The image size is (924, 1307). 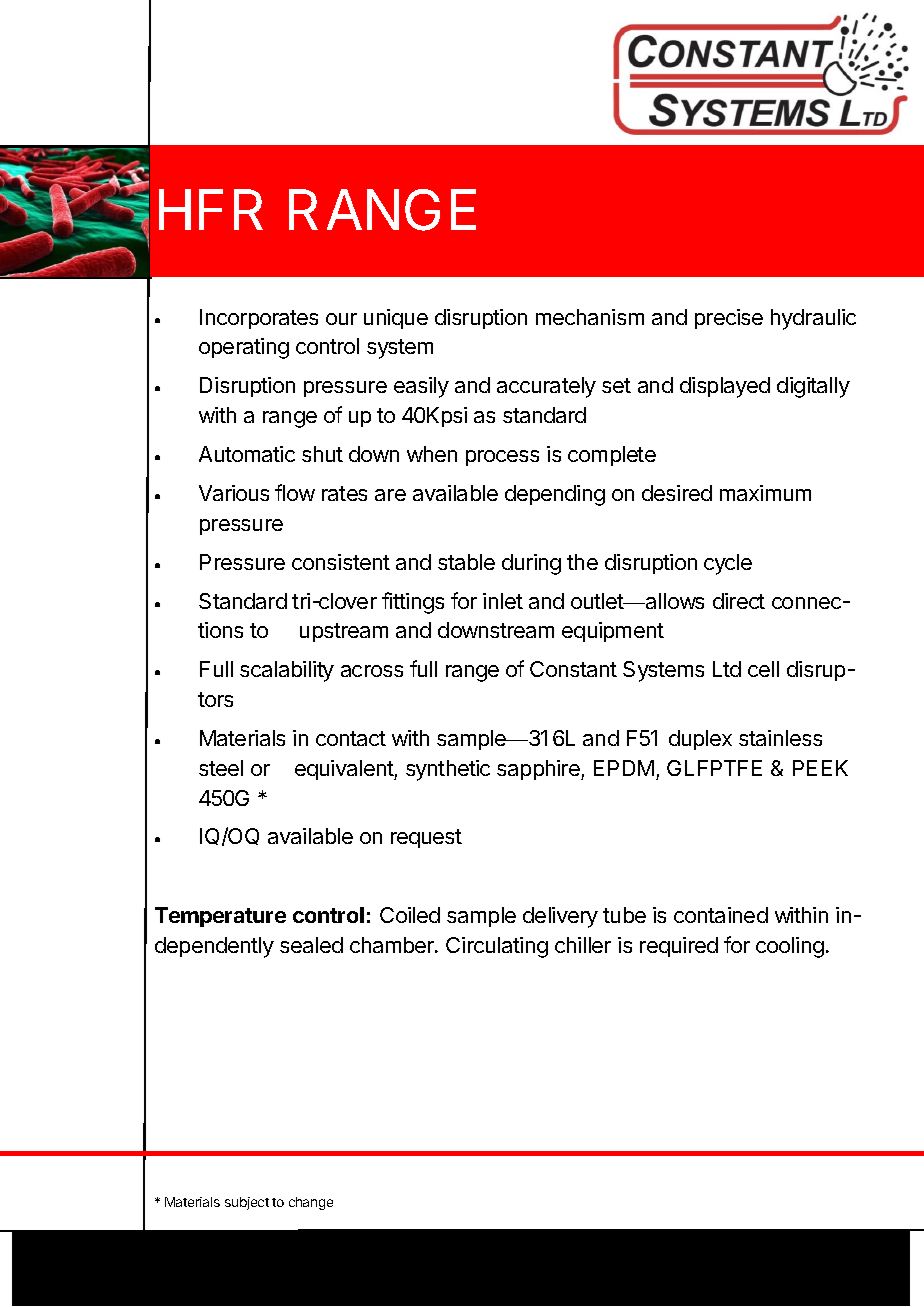 I want to click on operating, so click(x=244, y=348).
